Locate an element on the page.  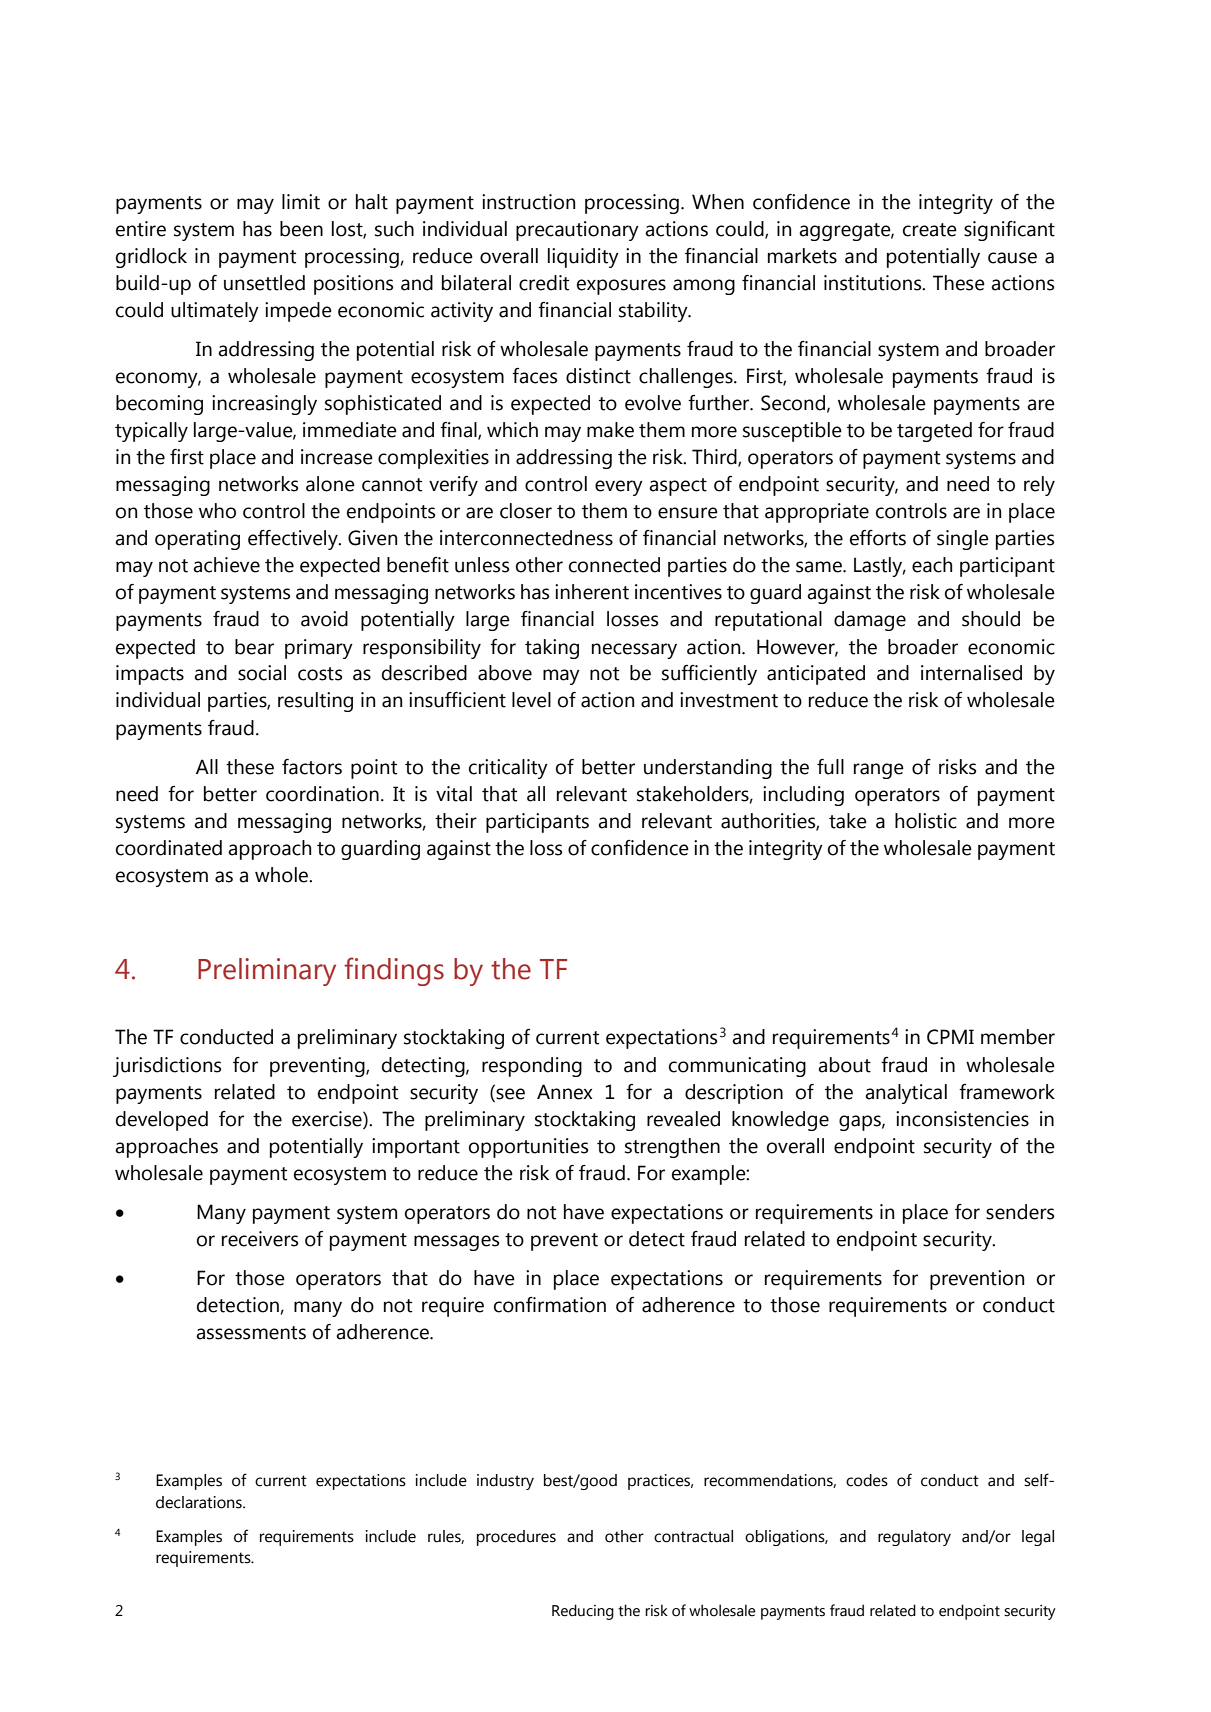
liquidity is located at coordinates (583, 258).
